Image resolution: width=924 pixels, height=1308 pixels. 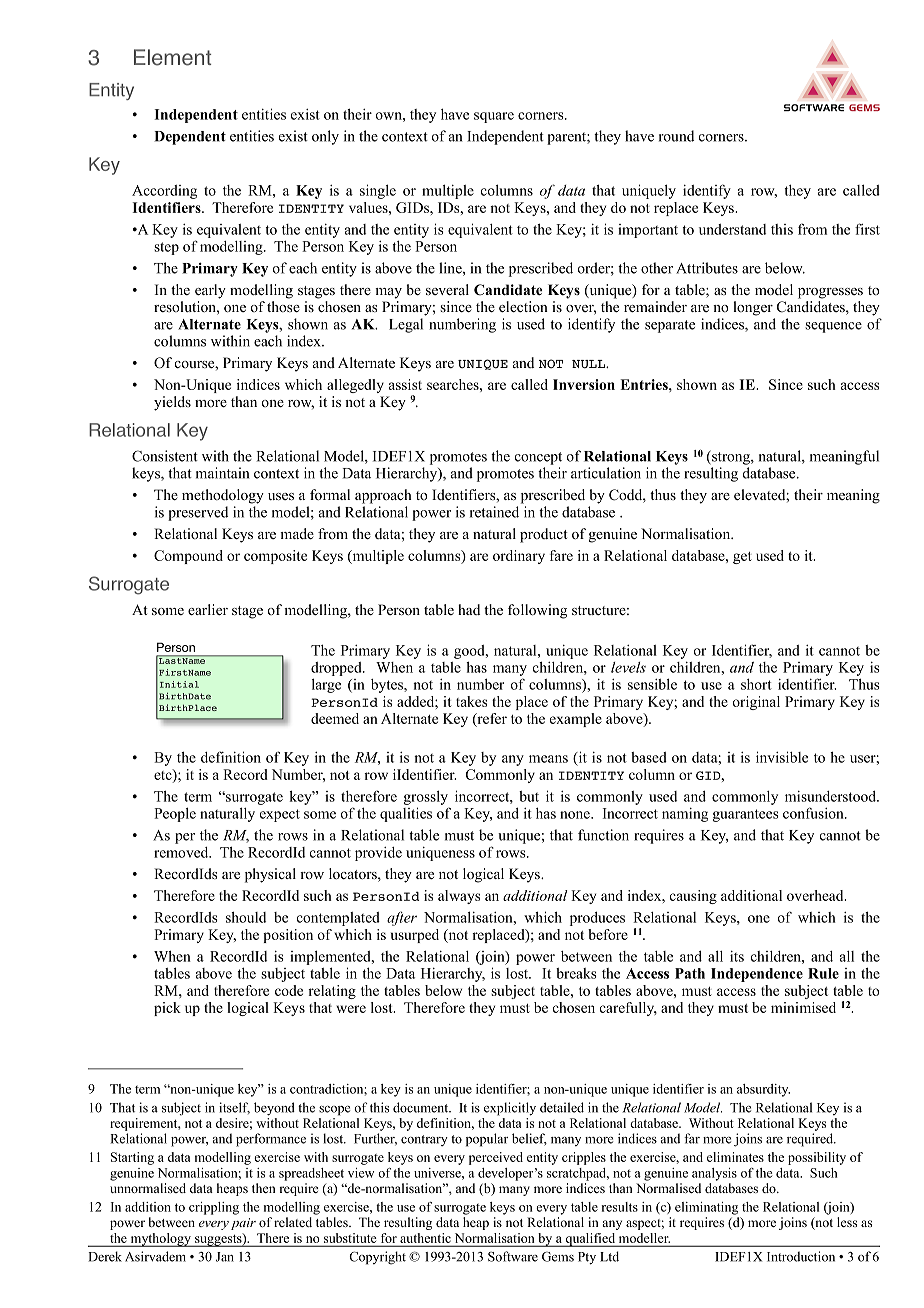 What do you see at coordinates (742, 558) in the screenshot?
I see `get` at bounding box center [742, 558].
